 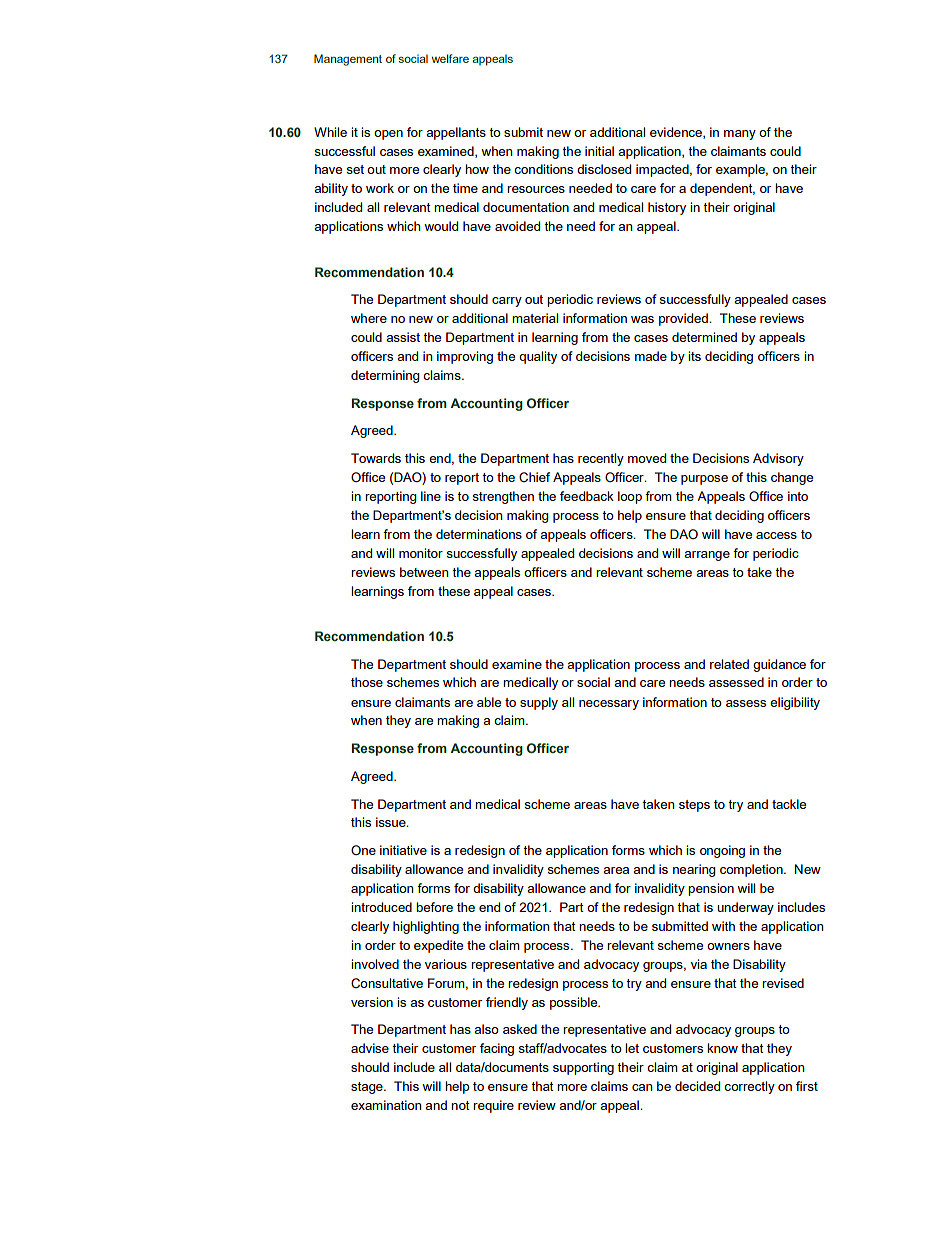 What do you see at coordinates (740, 135) in the image?
I see `many` at bounding box center [740, 135].
